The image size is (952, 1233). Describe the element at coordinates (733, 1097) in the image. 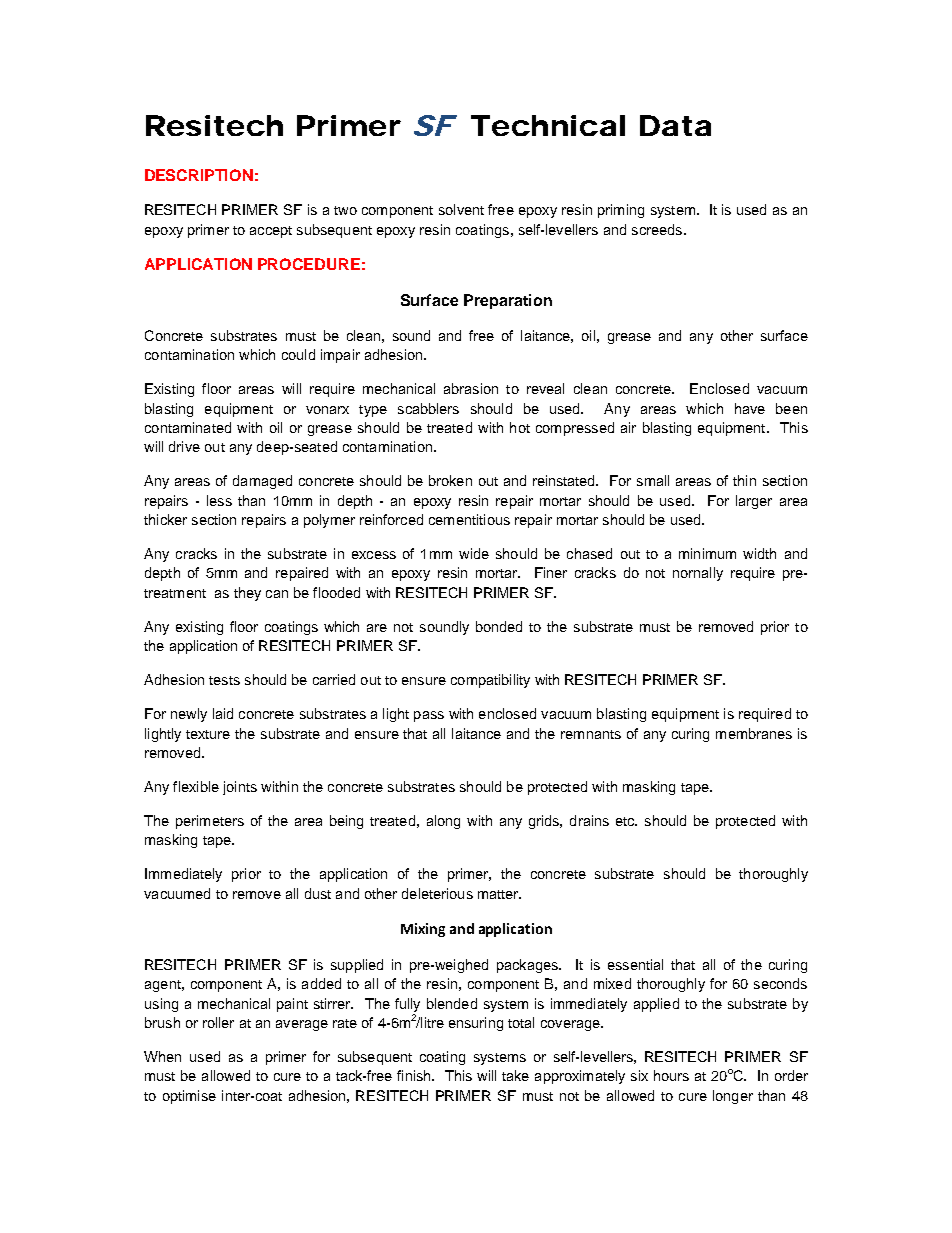

I see `longer` at that location.
